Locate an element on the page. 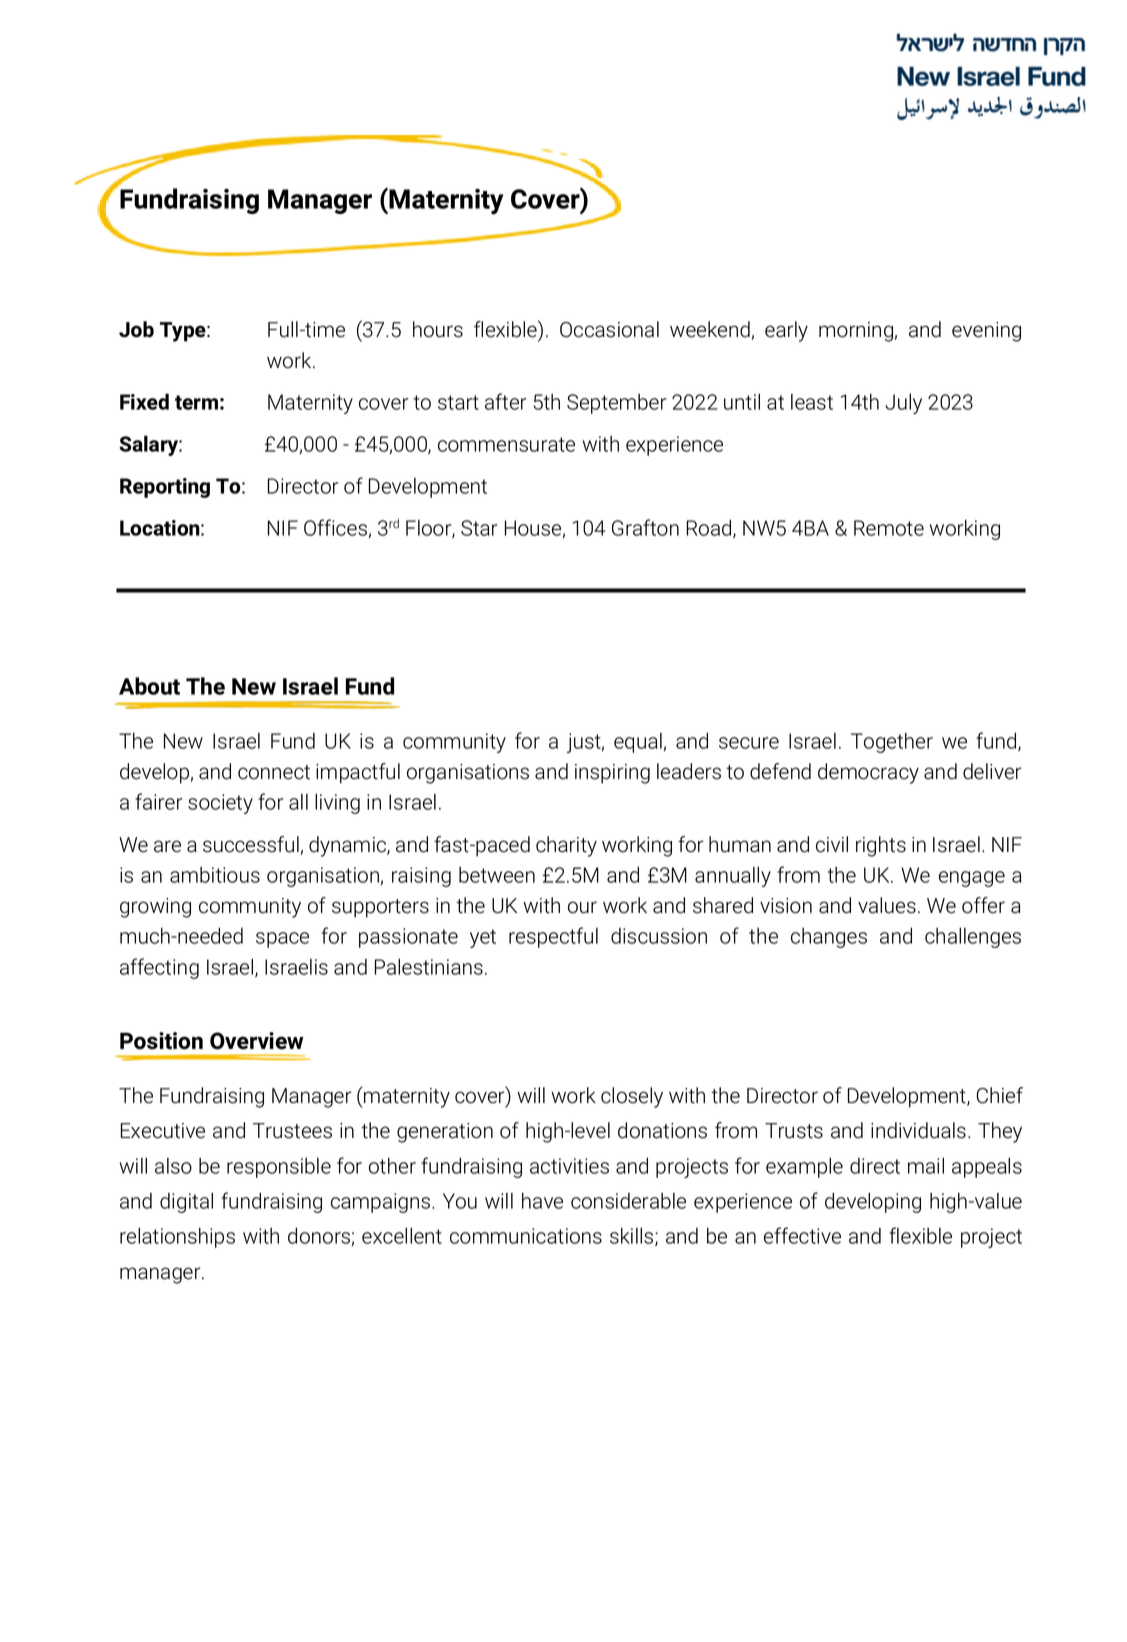 This image has height=1642, width=1127. Job is located at coordinates (136, 329).
